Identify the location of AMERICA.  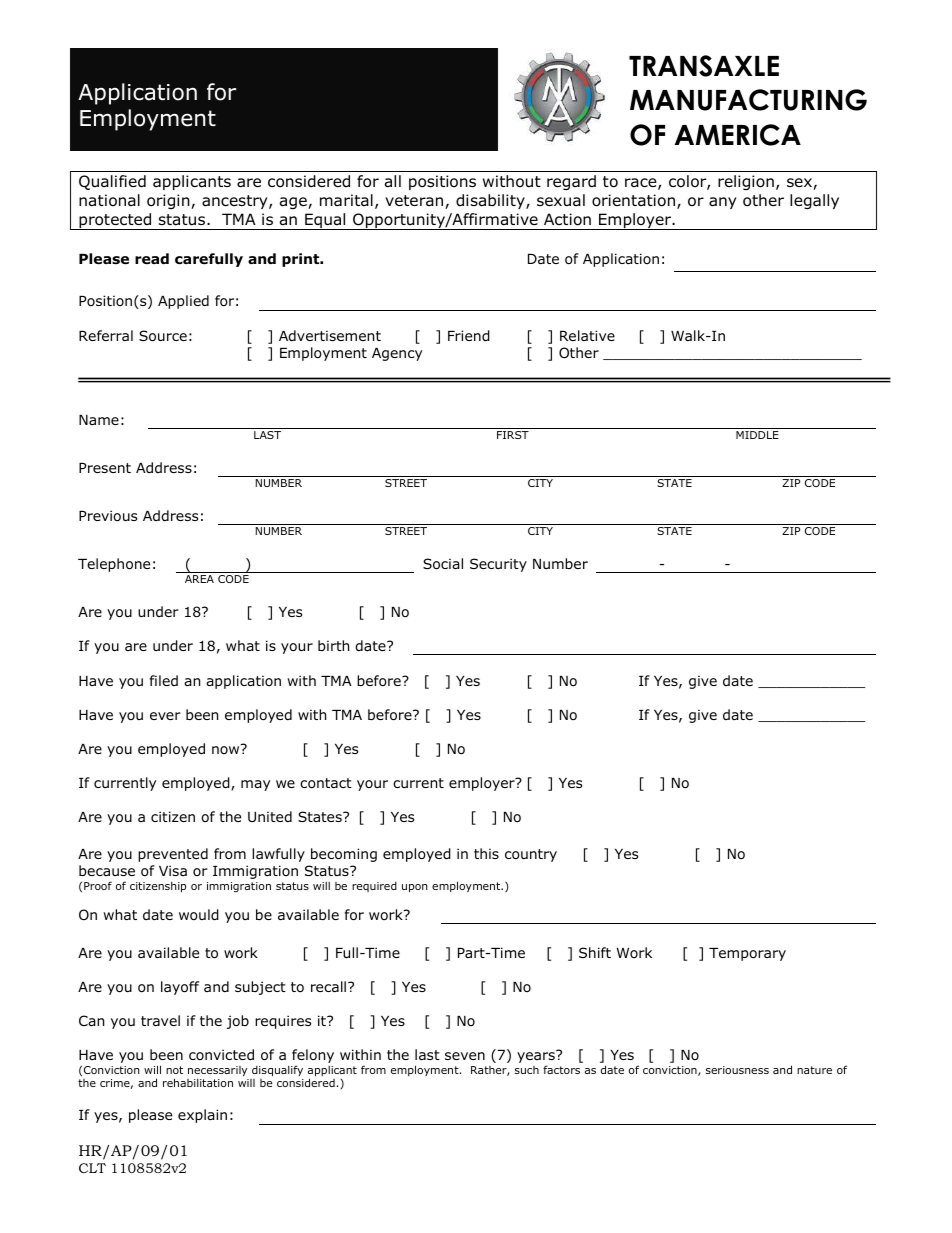
(738, 135).
